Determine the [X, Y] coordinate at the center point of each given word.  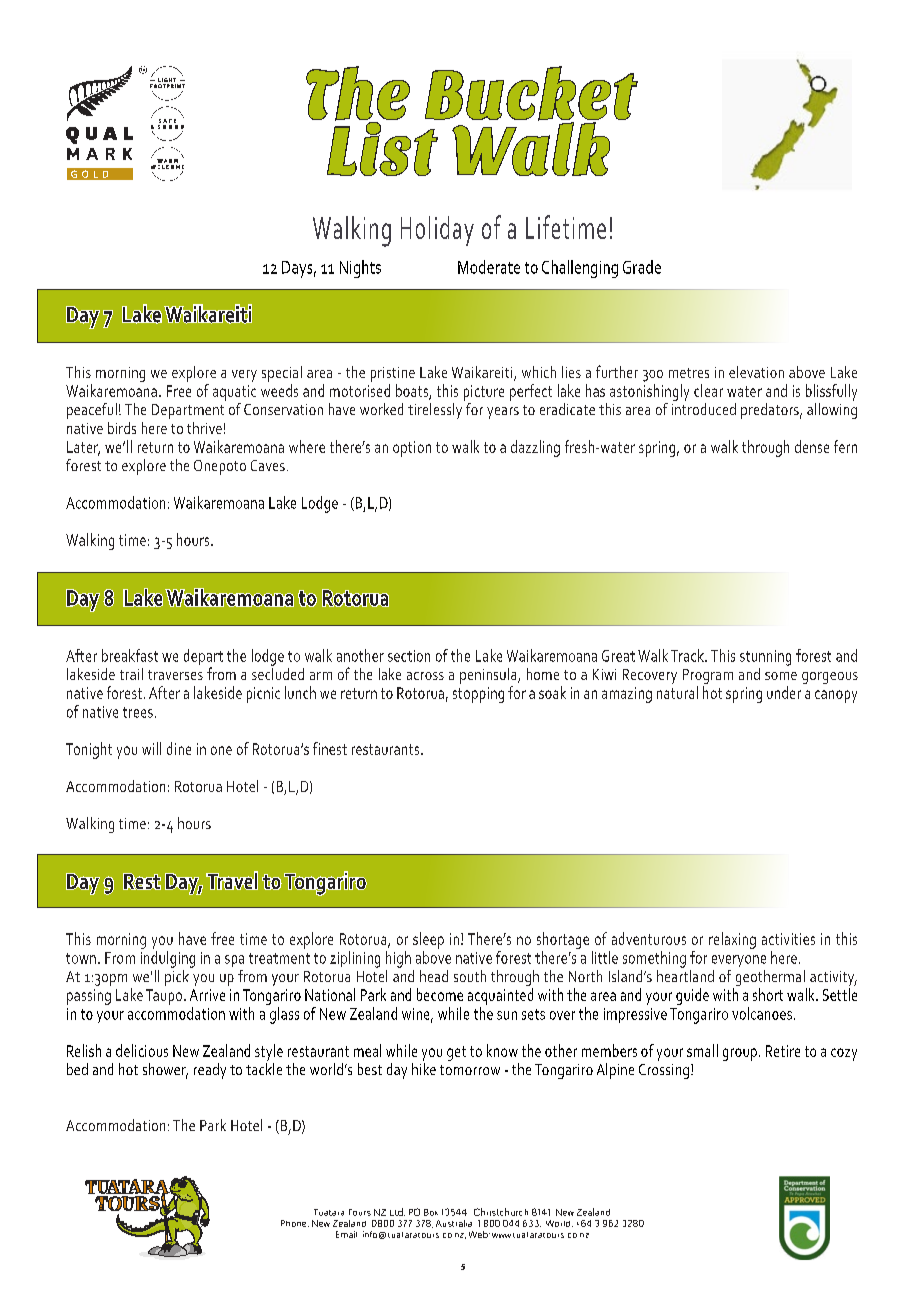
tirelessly [435, 411]
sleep [428, 940]
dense [812, 446]
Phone [295, 1223]
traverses [175, 675]
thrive [204, 428]
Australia [454, 1223]
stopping [478, 695]
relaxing [732, 940]
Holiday [437, 231]
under [784, 692]
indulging [168, 959]
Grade [642, 267]
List [382, 148]
